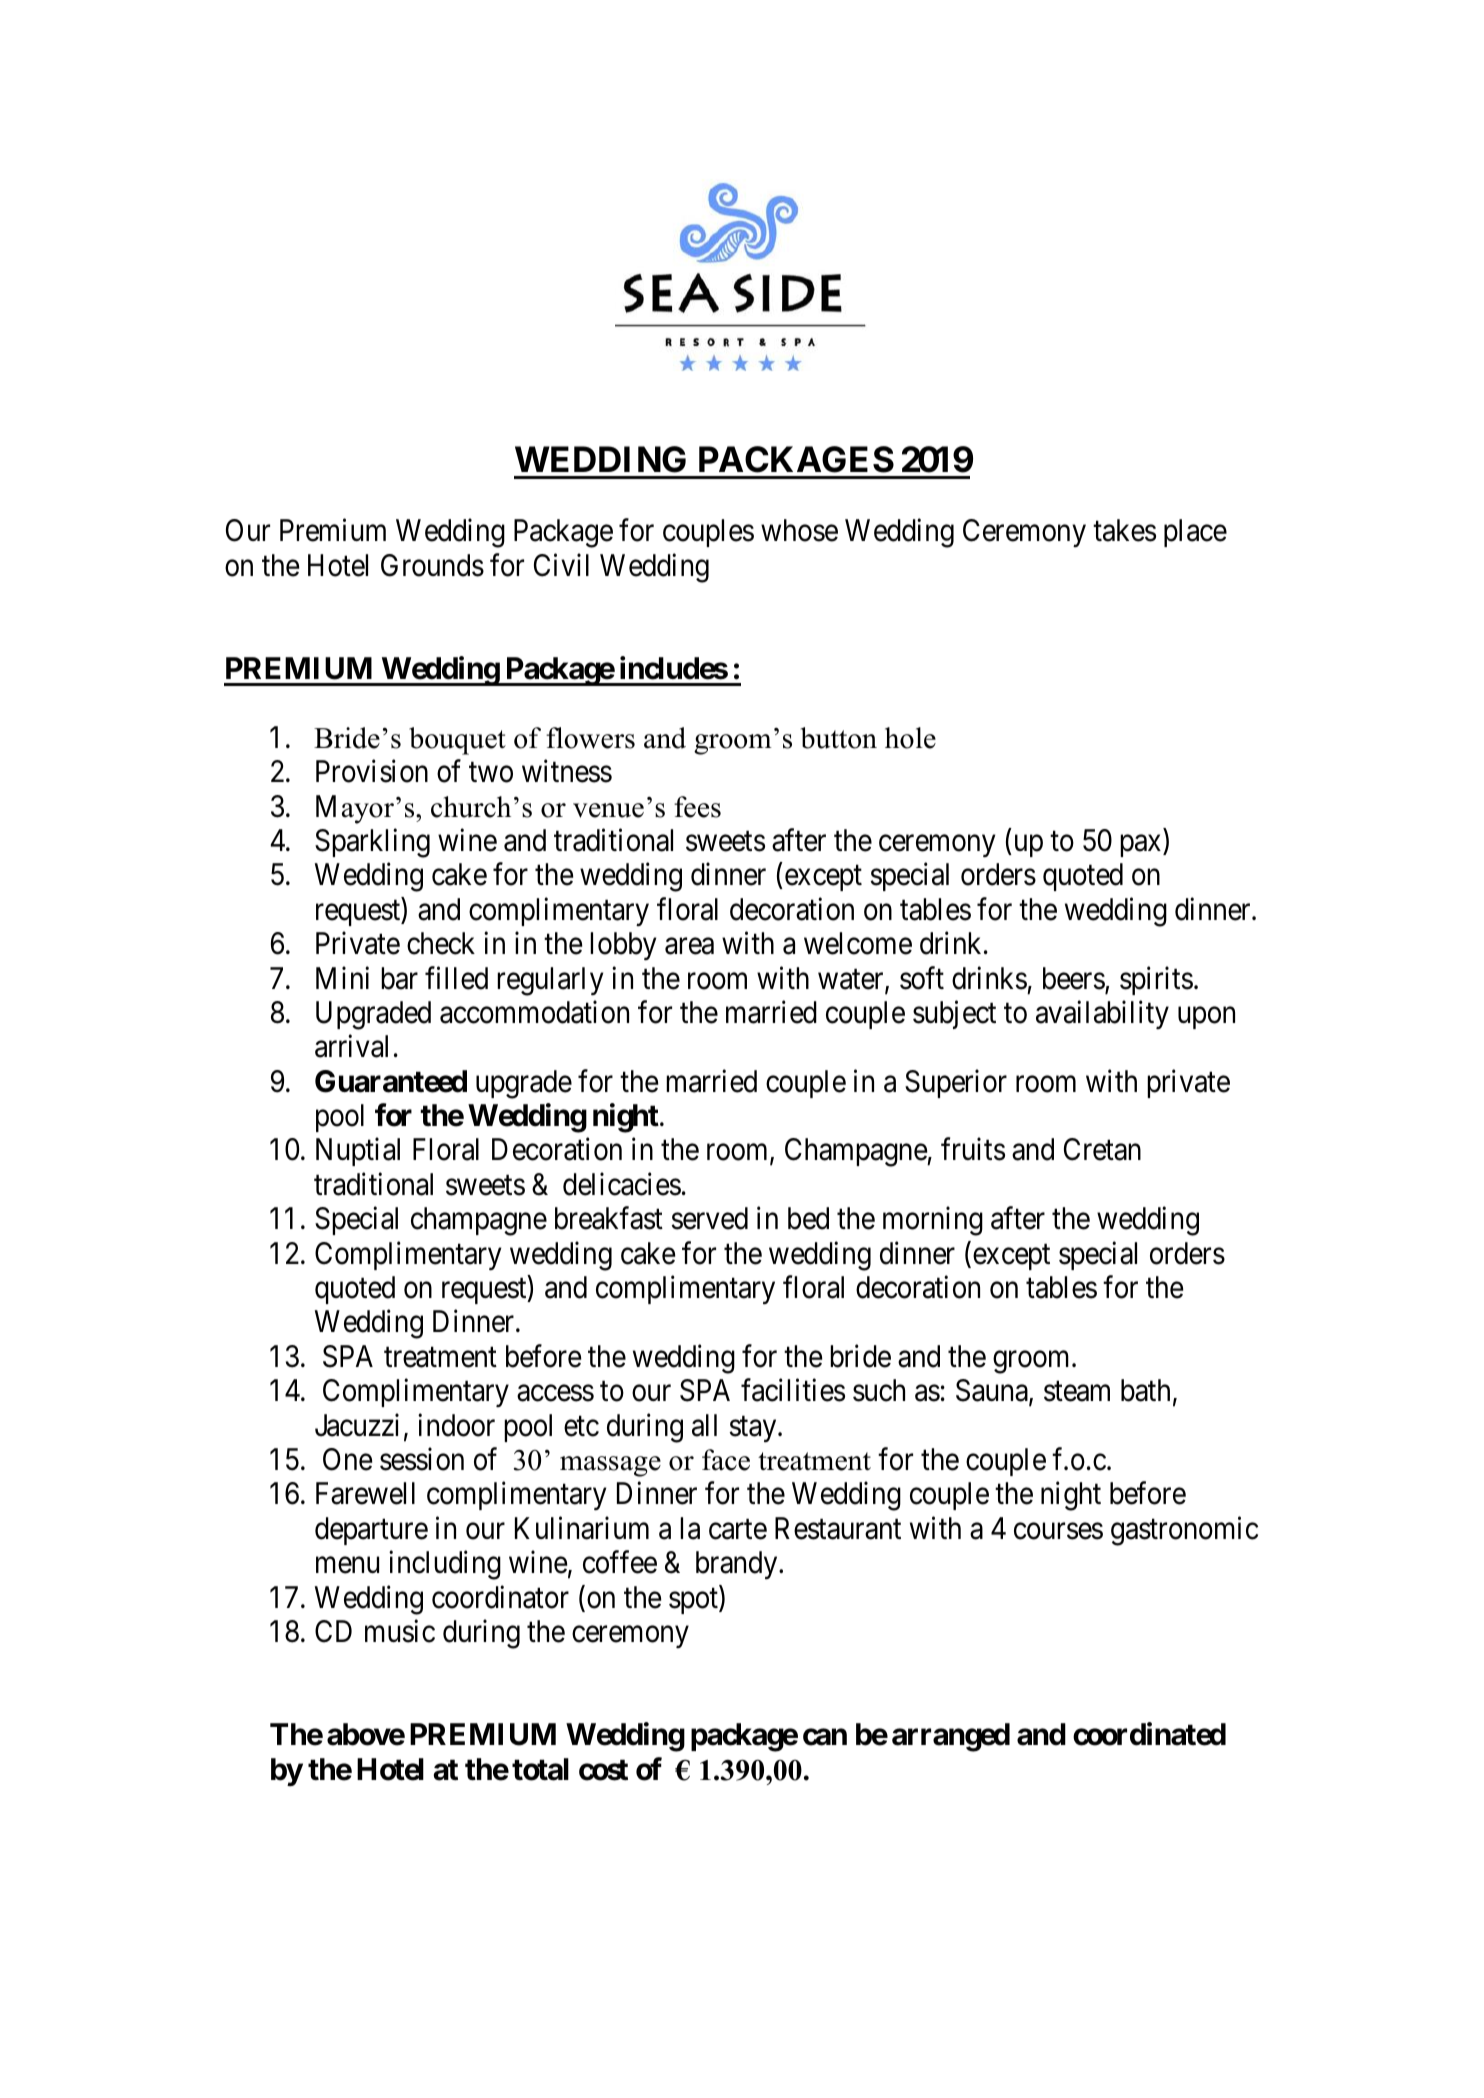 Image resolution: width=1484 pixels, height=2098 pixels. Describe the element at coordinates (808, 1218) in the page. I see `bed` at that location.
